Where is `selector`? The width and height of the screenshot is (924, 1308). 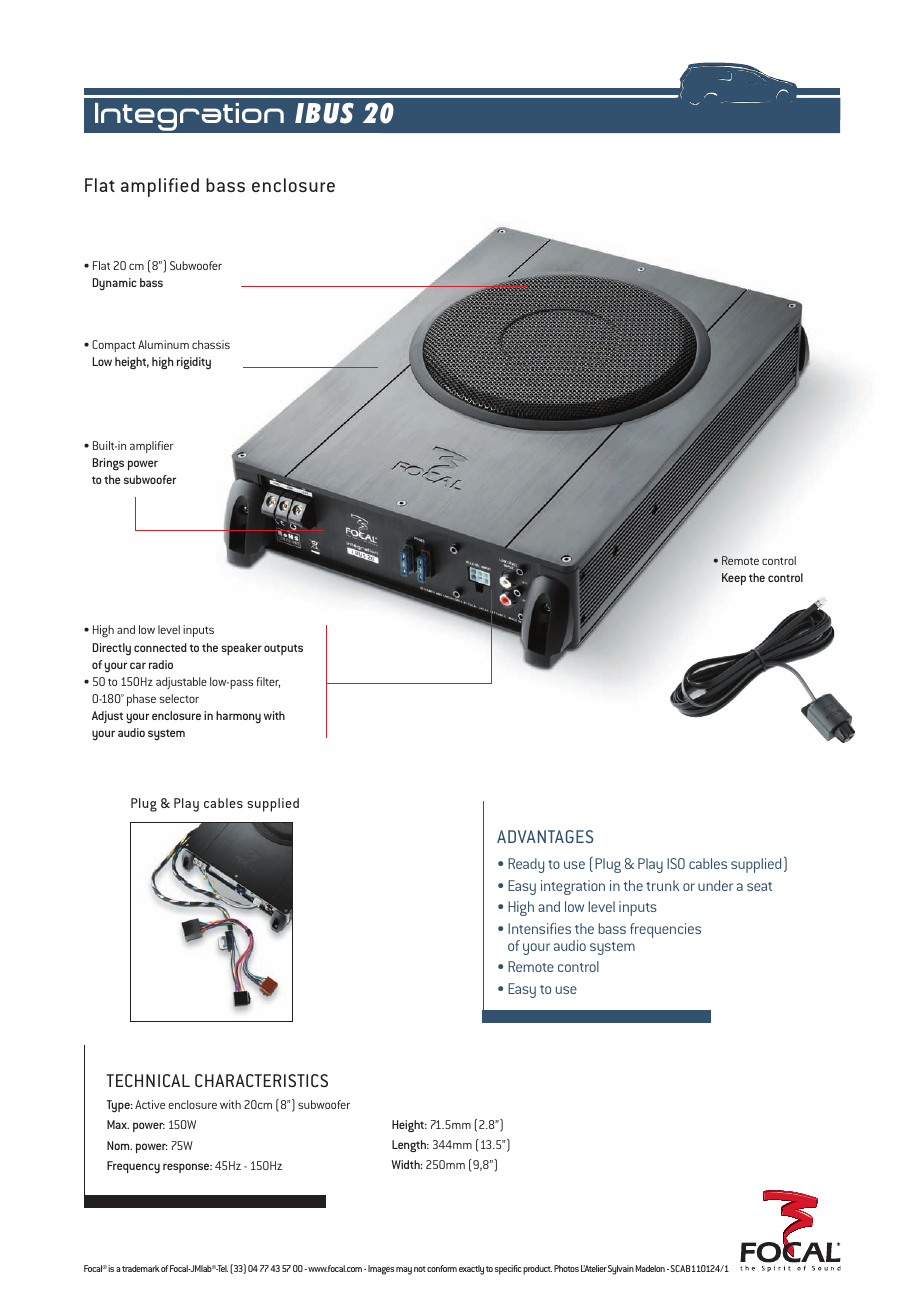 selector is located at coordinates (179, 698).
